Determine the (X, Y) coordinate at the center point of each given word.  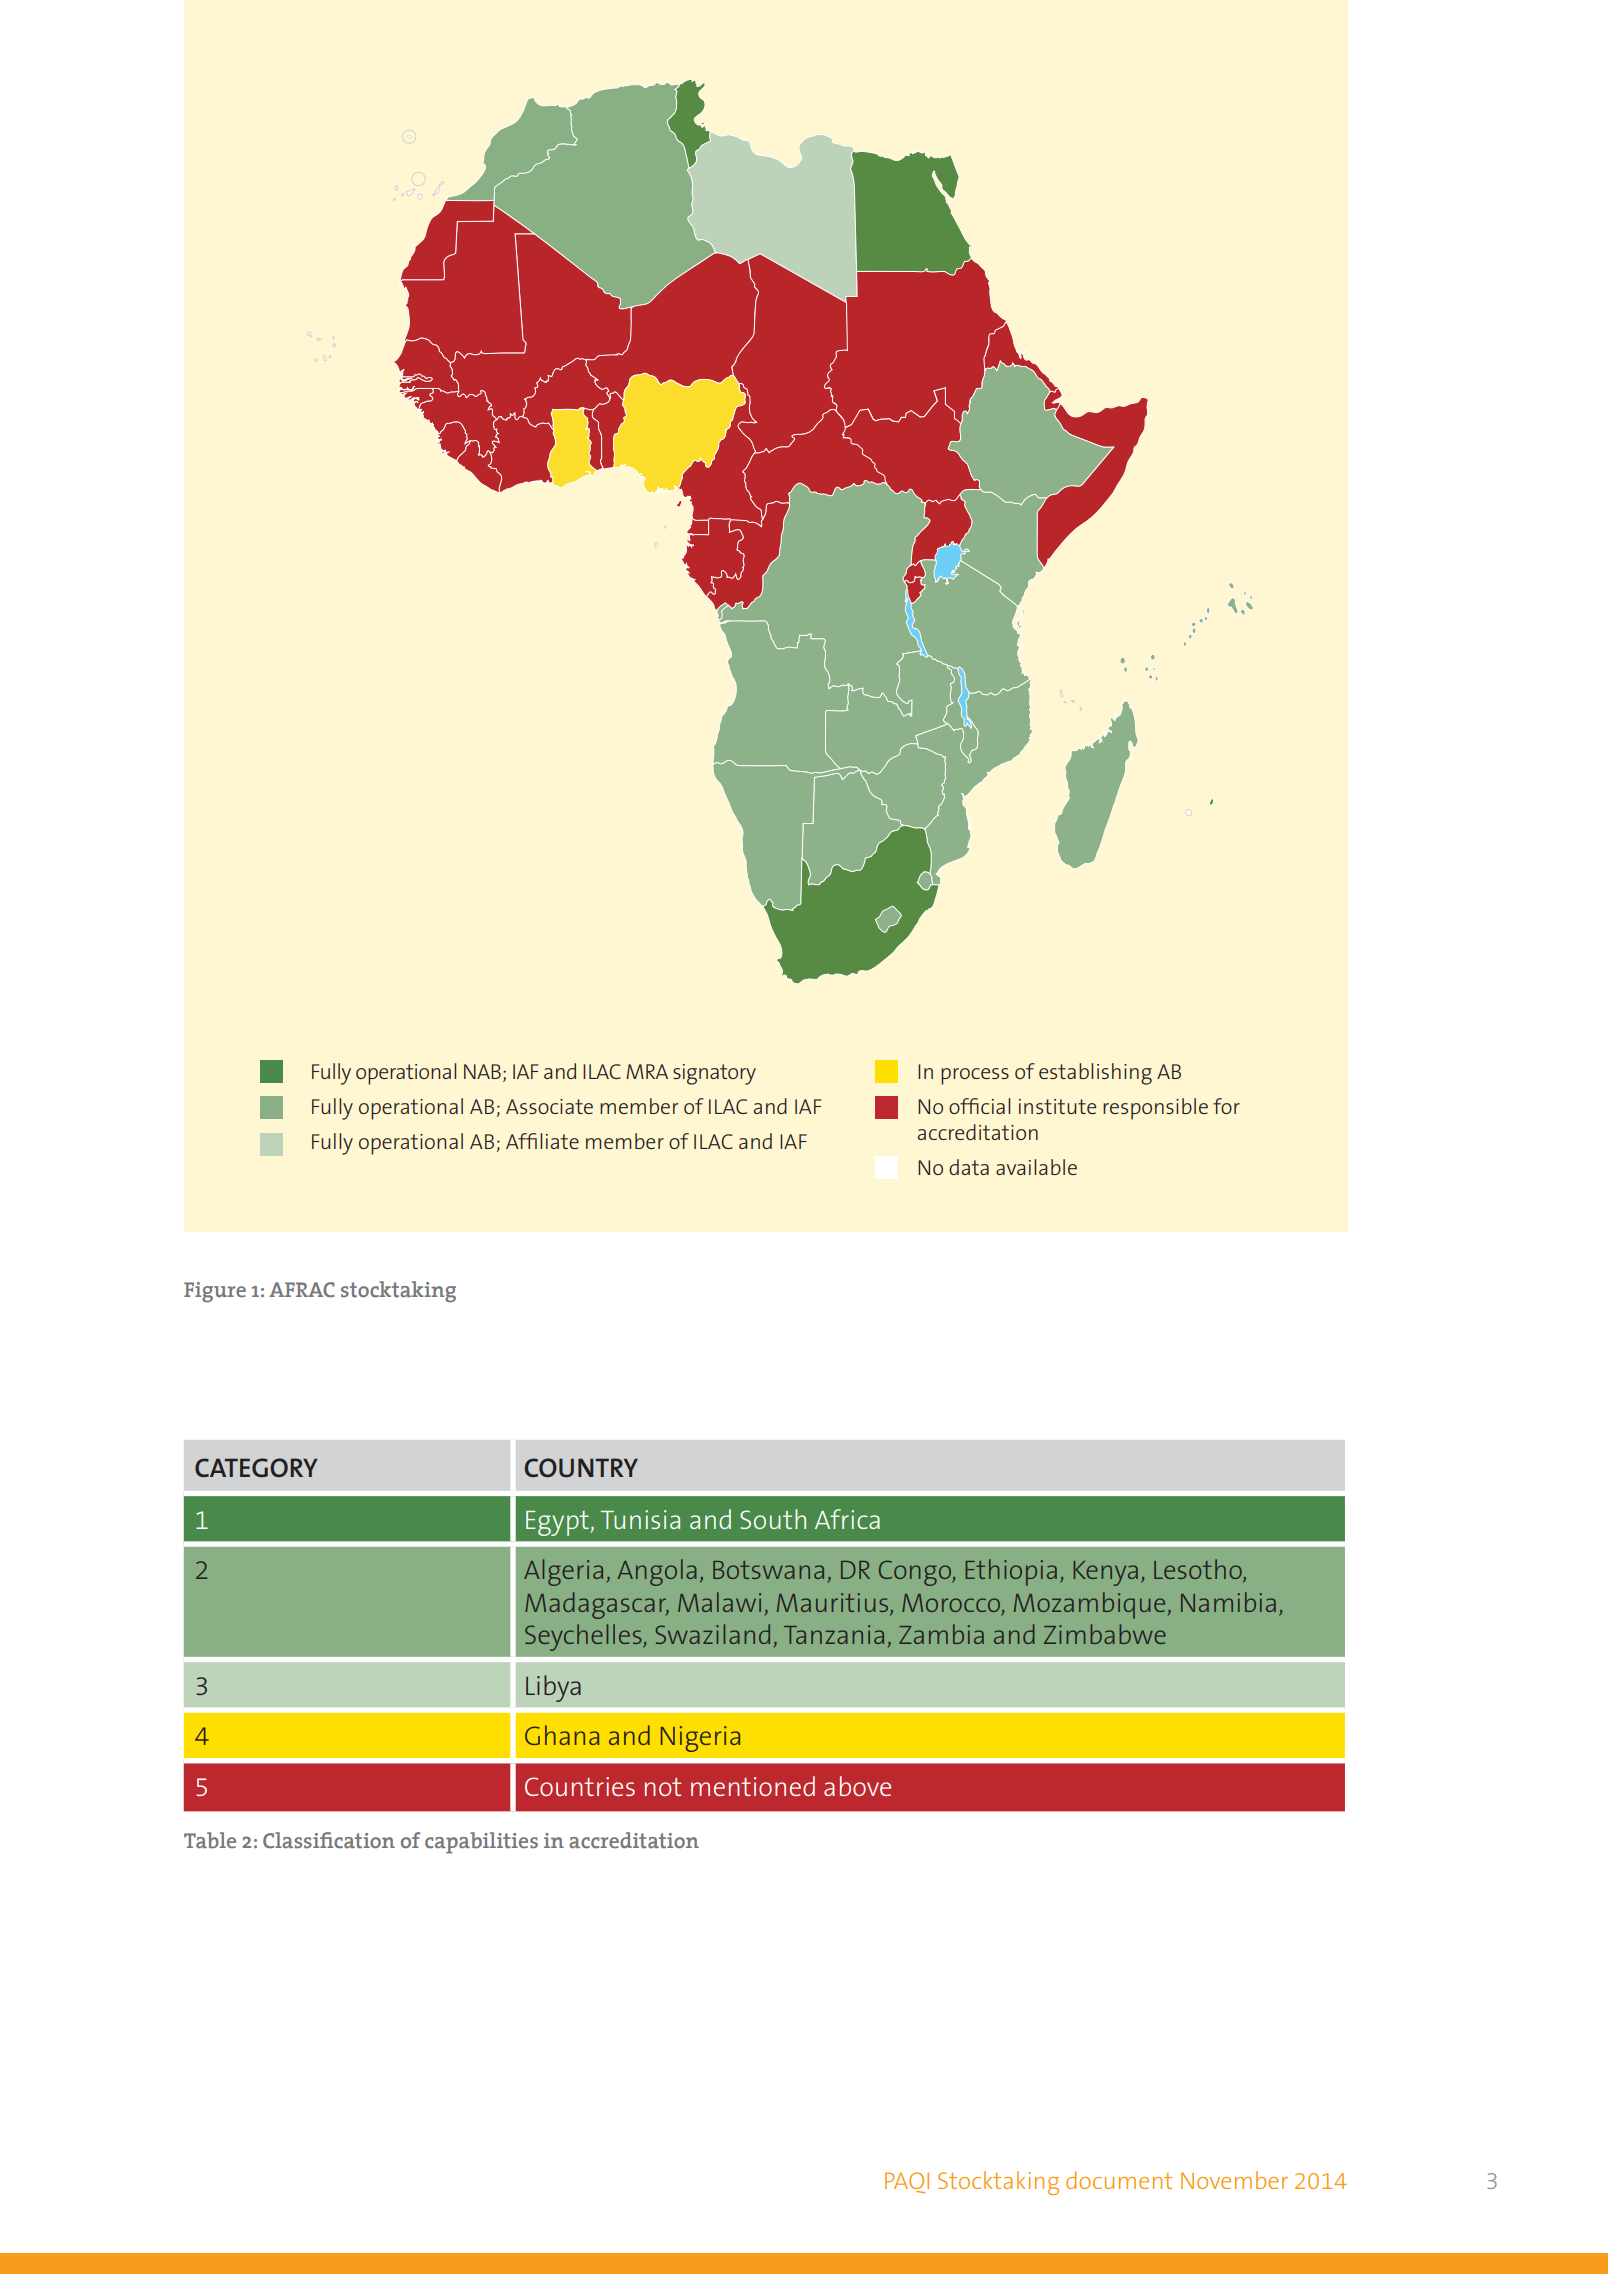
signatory (714, 1074)
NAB (482, 1071)
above (857, 1786)
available (1036, 1167)
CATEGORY (256, 1467)
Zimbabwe (1105, 1634)
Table (210, 1840)
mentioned (753, 1786)
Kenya (1105, 1573)
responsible (1155, 1109)
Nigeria (700, 1739)
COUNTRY (581, 1468)
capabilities (481, 1843)
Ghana (562, 1735)
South (773, 1519)
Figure (215, 1292)
